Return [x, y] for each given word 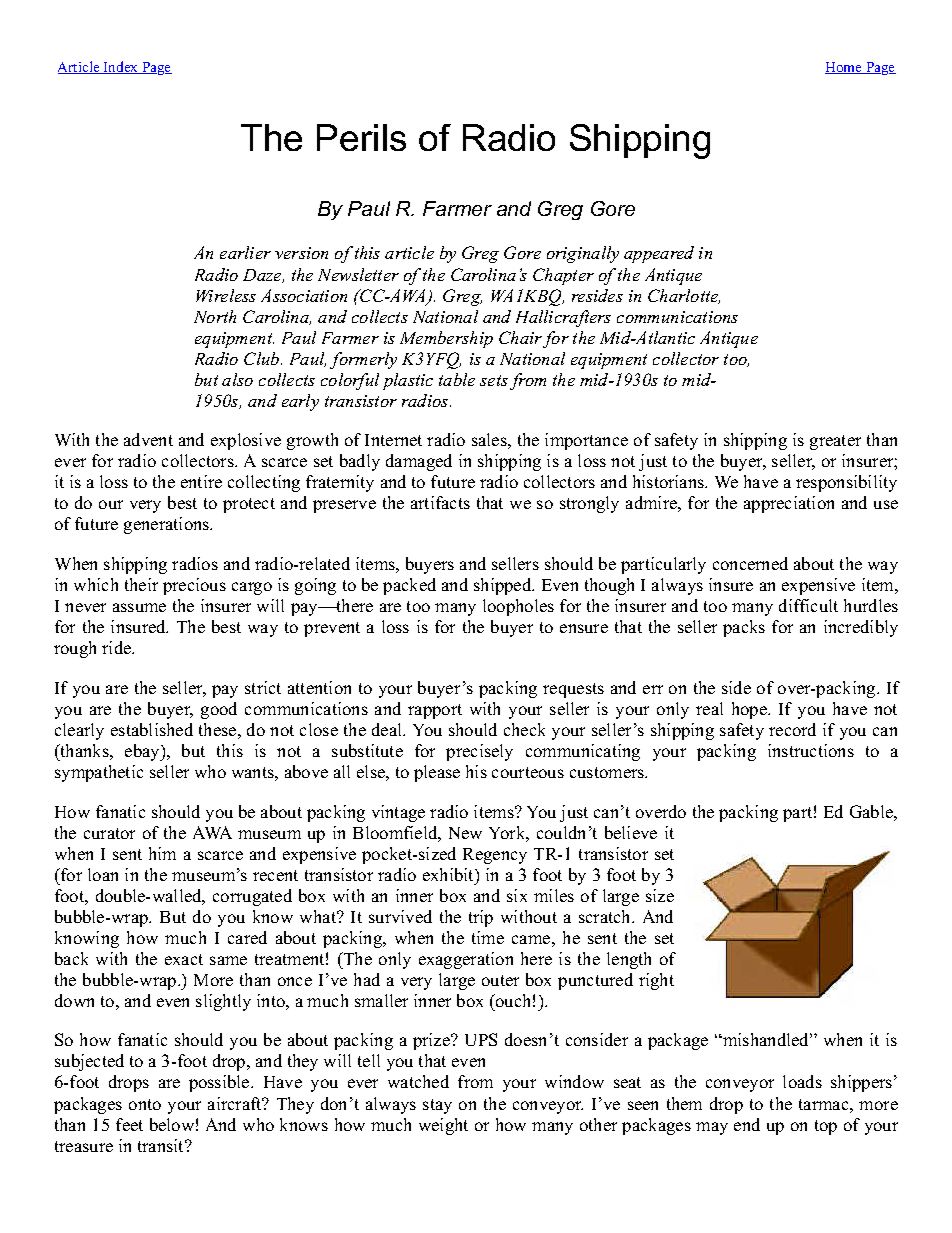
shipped [504, 586]
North [215, 316]
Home [844, 68]
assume [139, 607]
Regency [495, 856]
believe [631, 832]
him [162, 853]
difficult [808, 605]
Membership [446, 339]
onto [145, 1104]
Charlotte [684, 296]
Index [121, 67]
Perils [361, 137]
